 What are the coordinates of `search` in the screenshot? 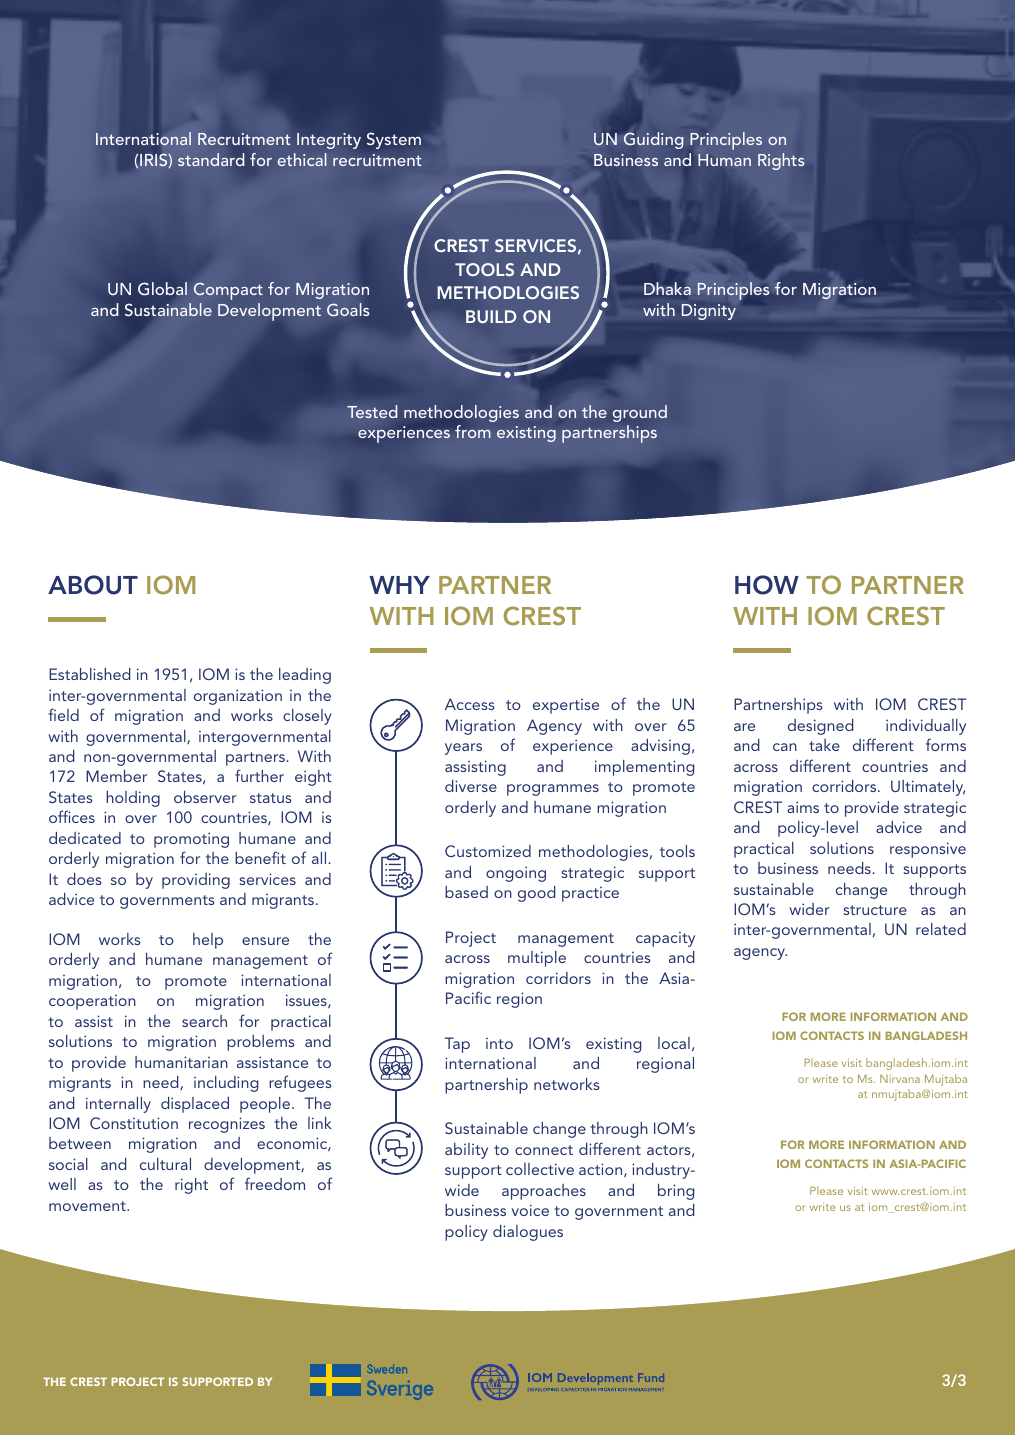 It's located at (204, 1021).
